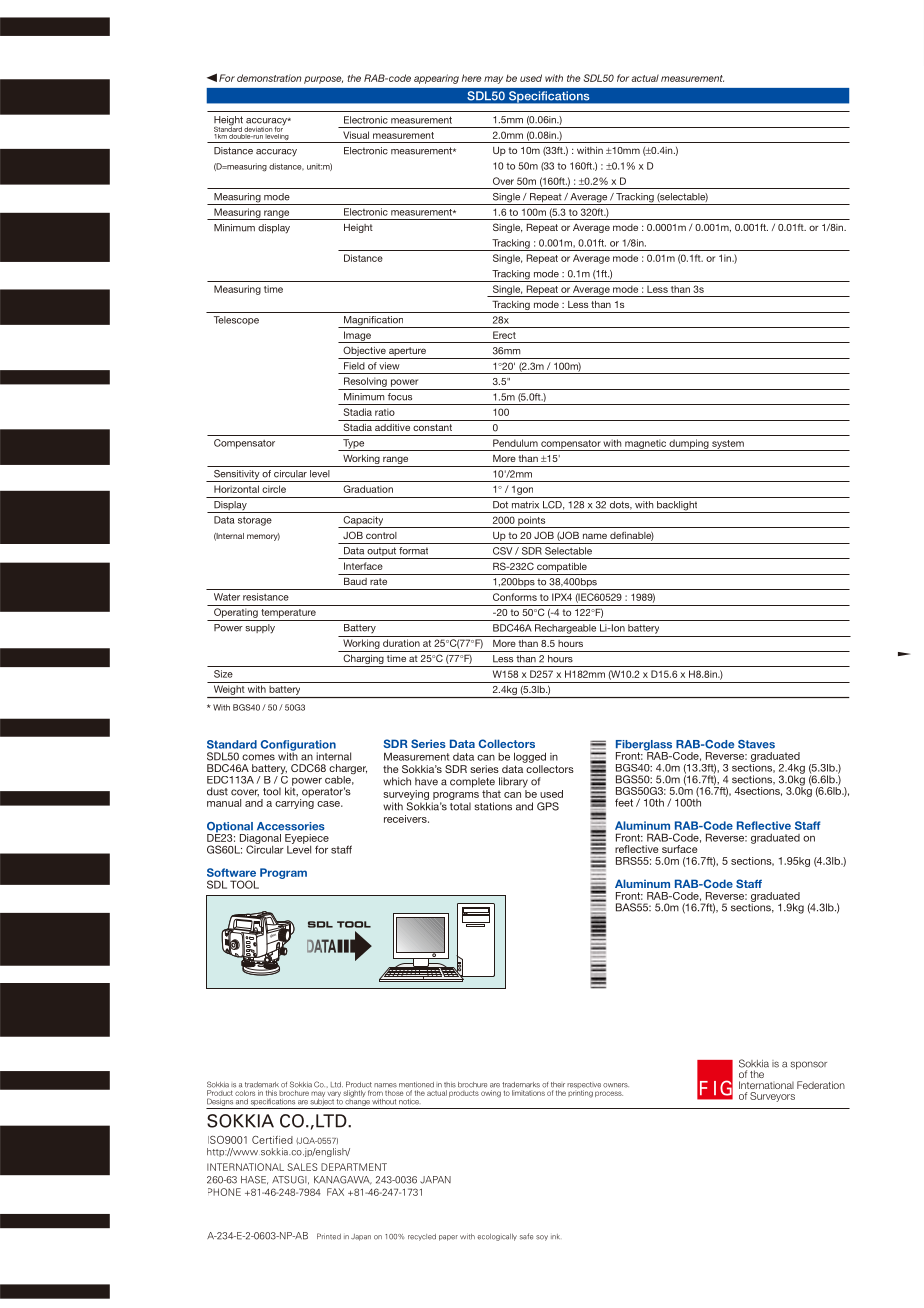 The image size is (924, 1308). What do you see at coordinates (677, 507) in the screenshot?
I see `backlight` at bounding box center [677, 507].
